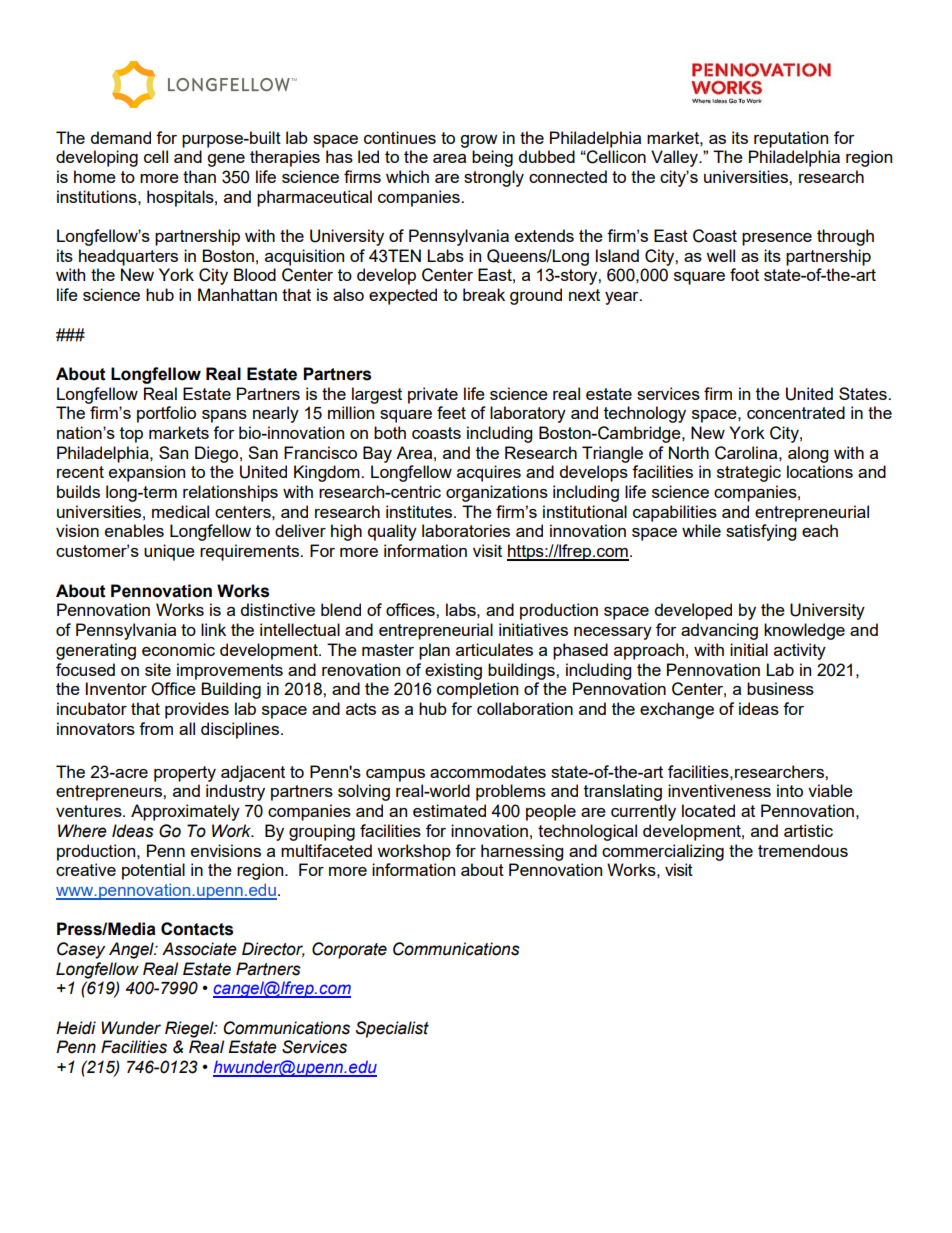 The height and width of the screenshot is (1233, 952). Describe the element at coordinates (477, 690) in the screenshot. I see `completion` at that location.
